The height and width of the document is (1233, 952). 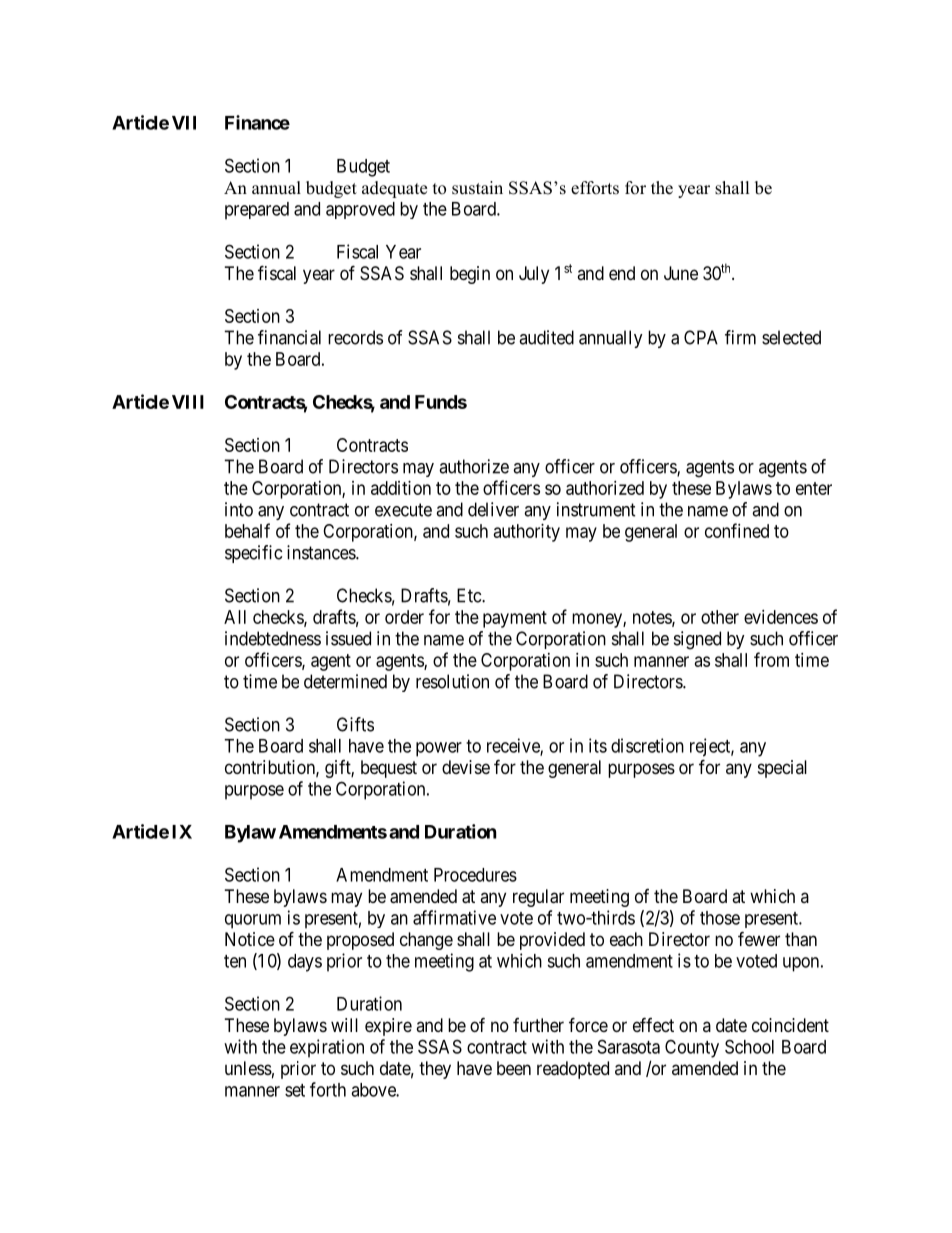 I want to click on payment, so click(x=515, y=619).
